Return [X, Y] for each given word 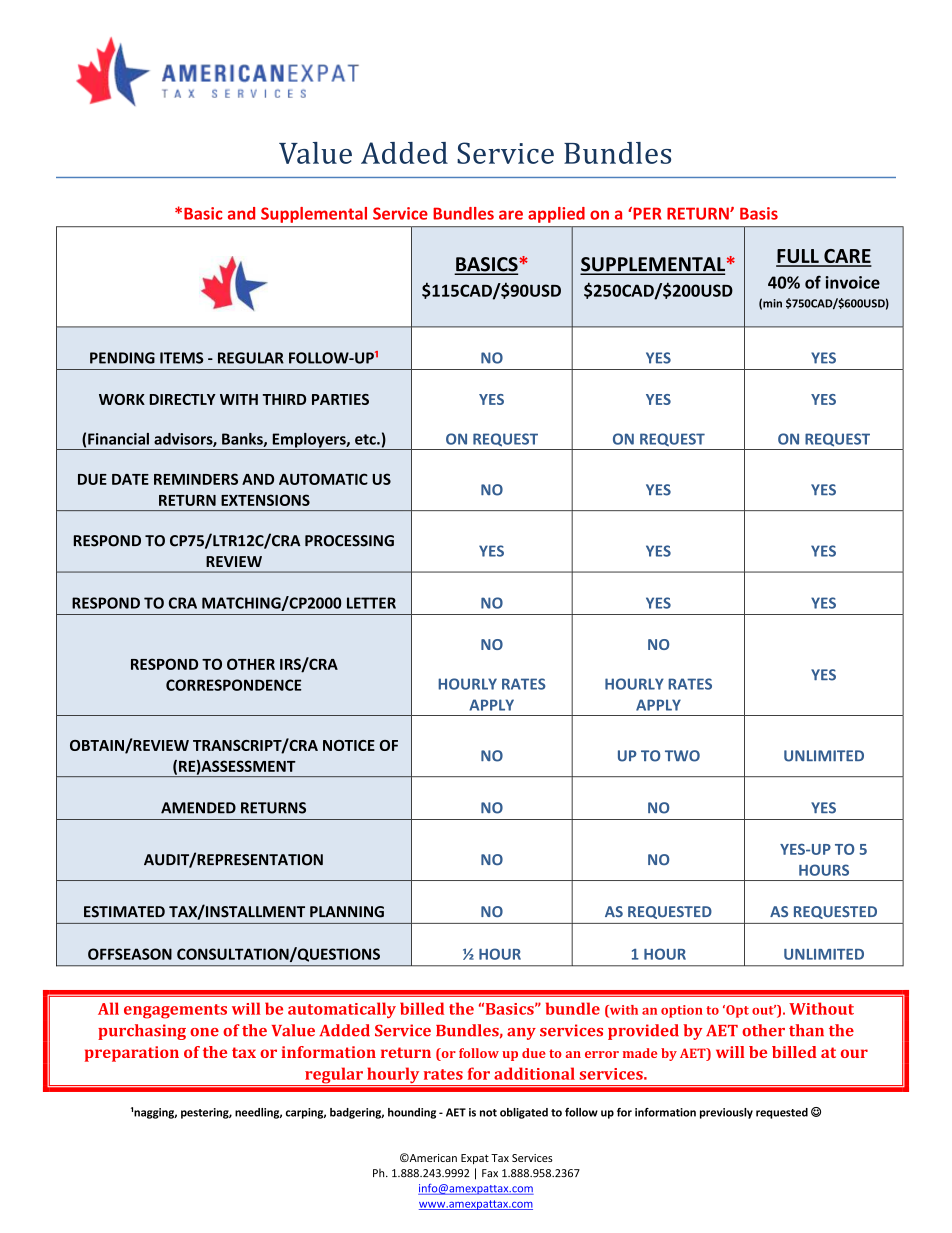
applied [556, 215]
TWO [682, 756]
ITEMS [181, 358]
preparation [132, 1054]
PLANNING [347, 912]
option [682, 1011]
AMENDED [198, 808]
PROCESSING [349, 541]
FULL [798, 257]
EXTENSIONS [265, 500]
